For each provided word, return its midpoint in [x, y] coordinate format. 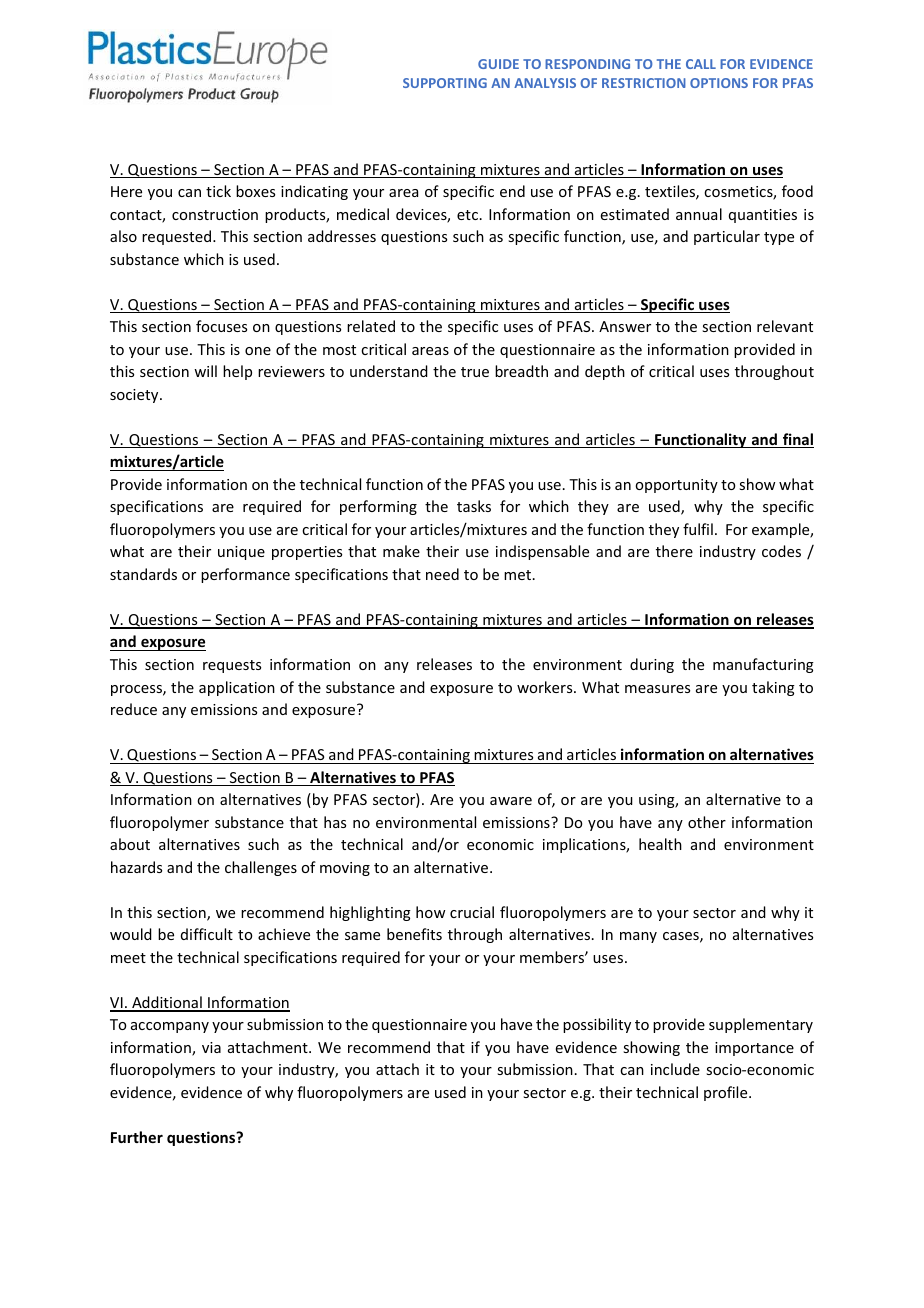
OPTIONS [719, 83]
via [211, 1047]
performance [245, 575]
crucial [472, 912]
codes [781, 551]
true [475, 372]
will [205, 371]
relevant [785, 326]
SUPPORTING [445, 83]
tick [218, 191]
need [442, 574]
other [707, 822]
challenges [261, 868]
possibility [597, 1025]
